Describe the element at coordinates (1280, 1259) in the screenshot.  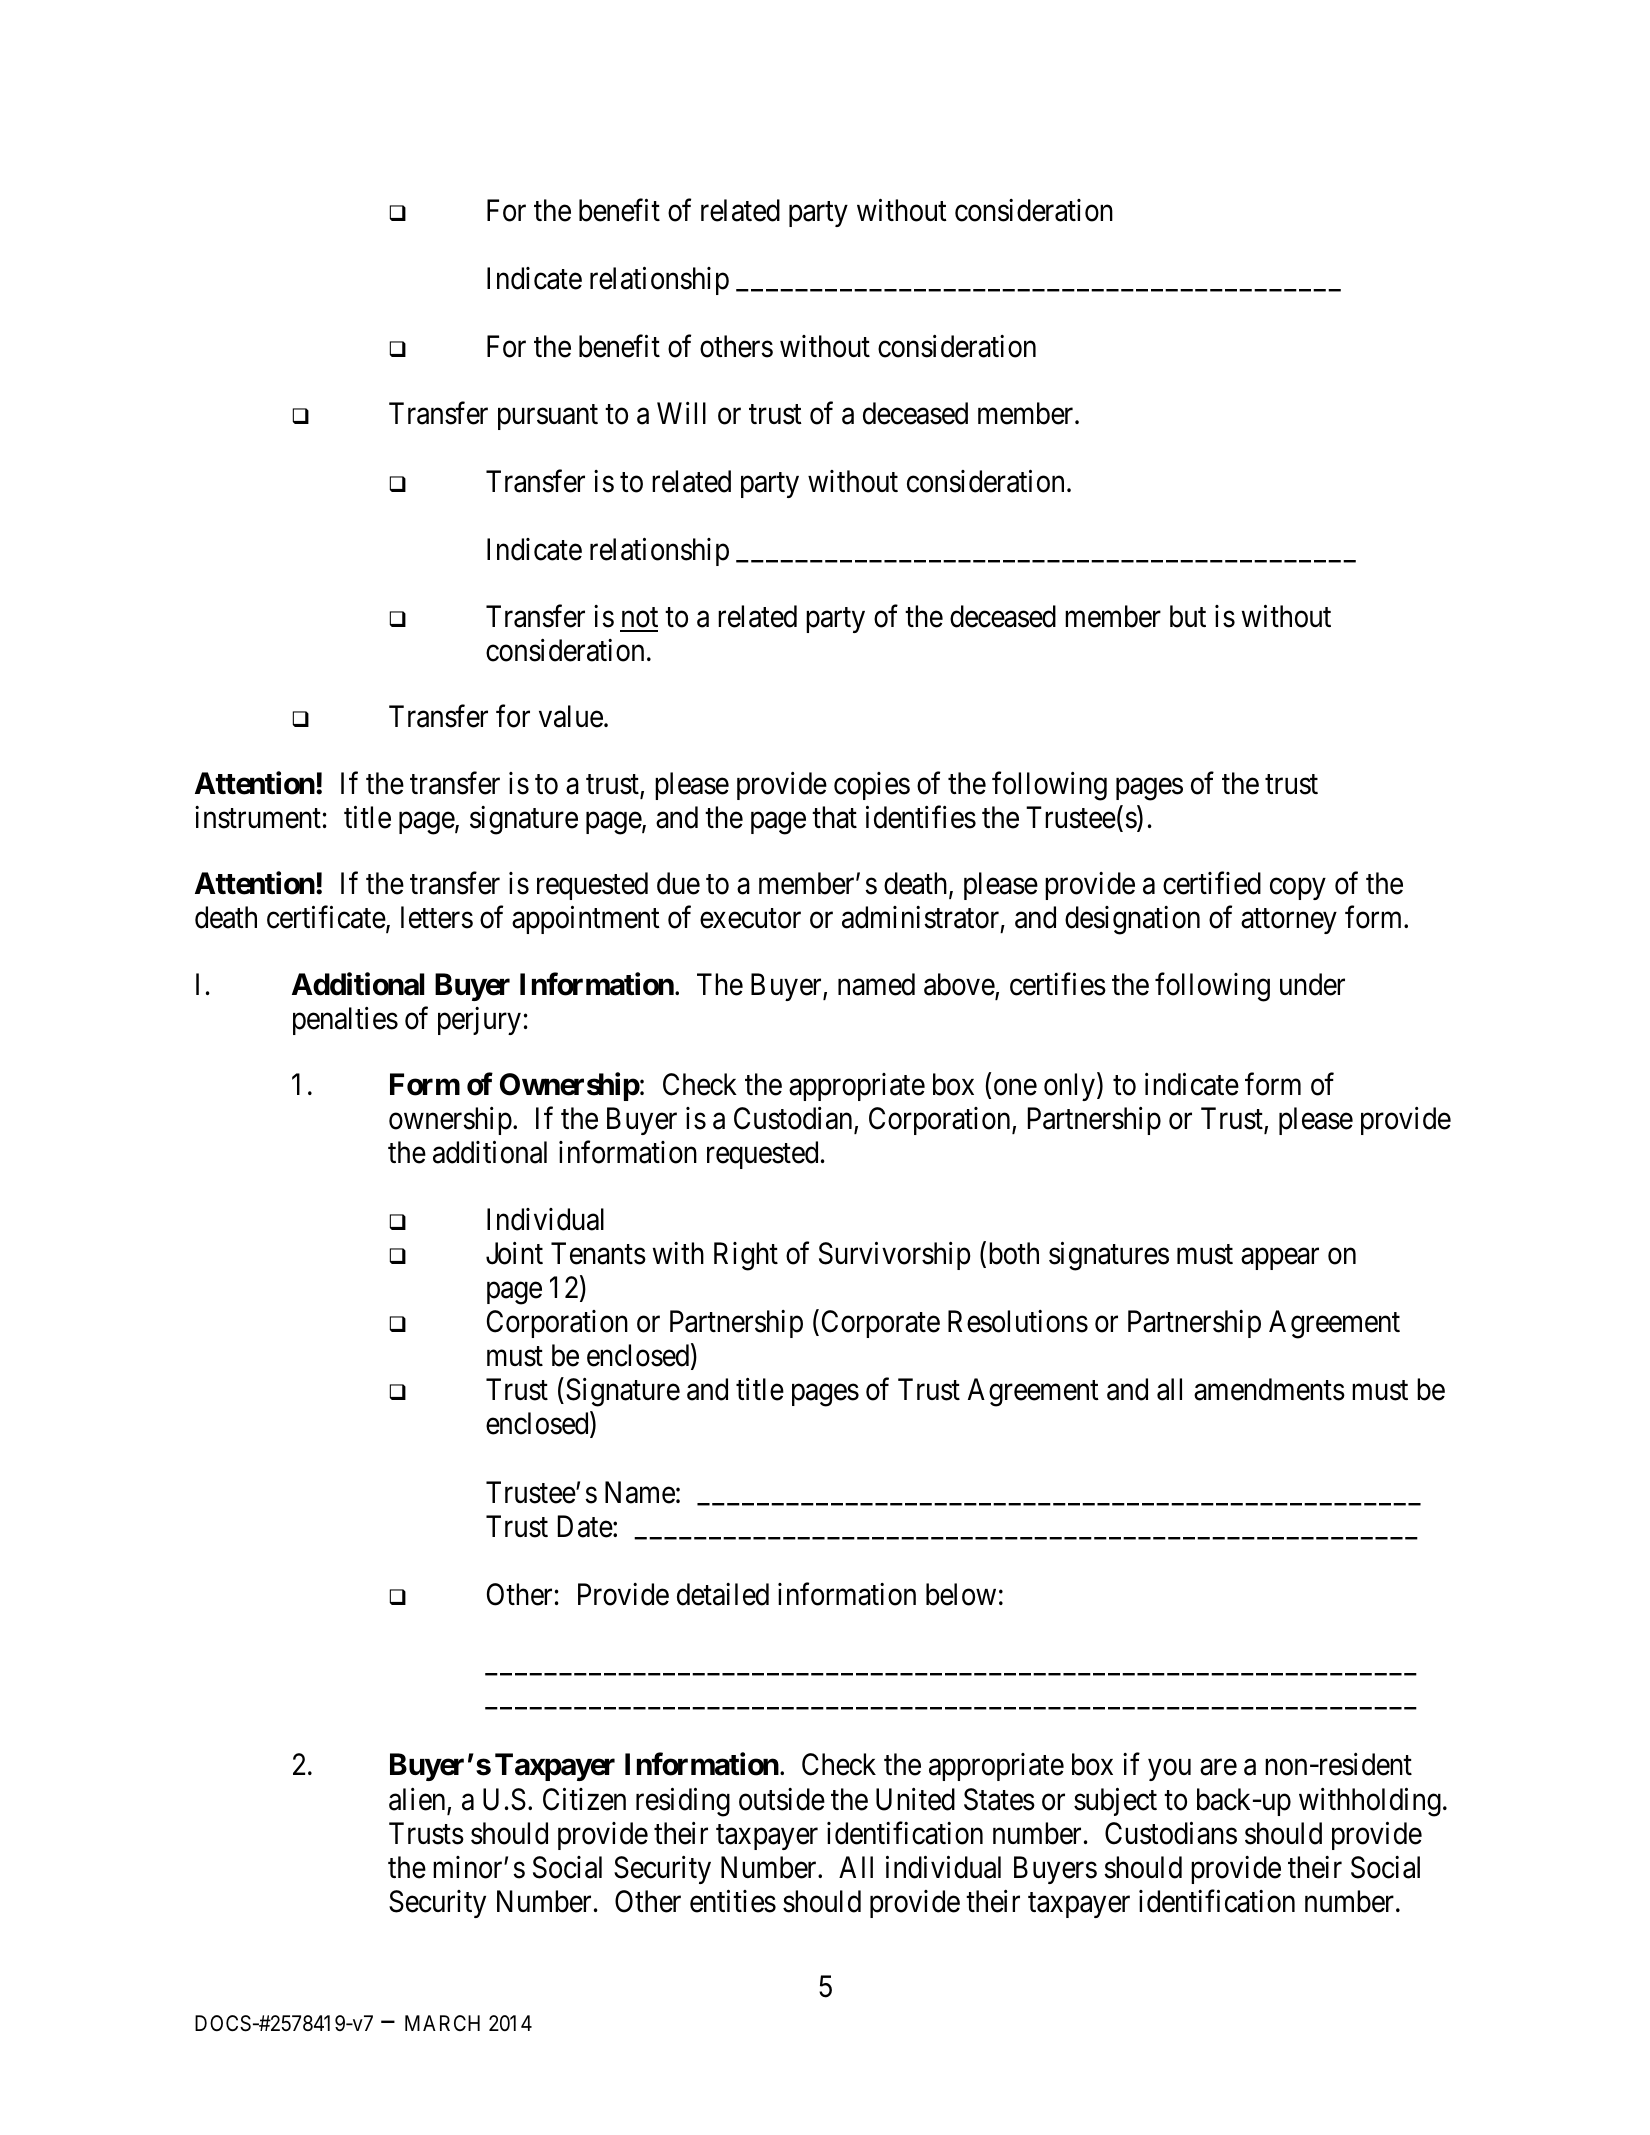
I see `appear` at that location.
